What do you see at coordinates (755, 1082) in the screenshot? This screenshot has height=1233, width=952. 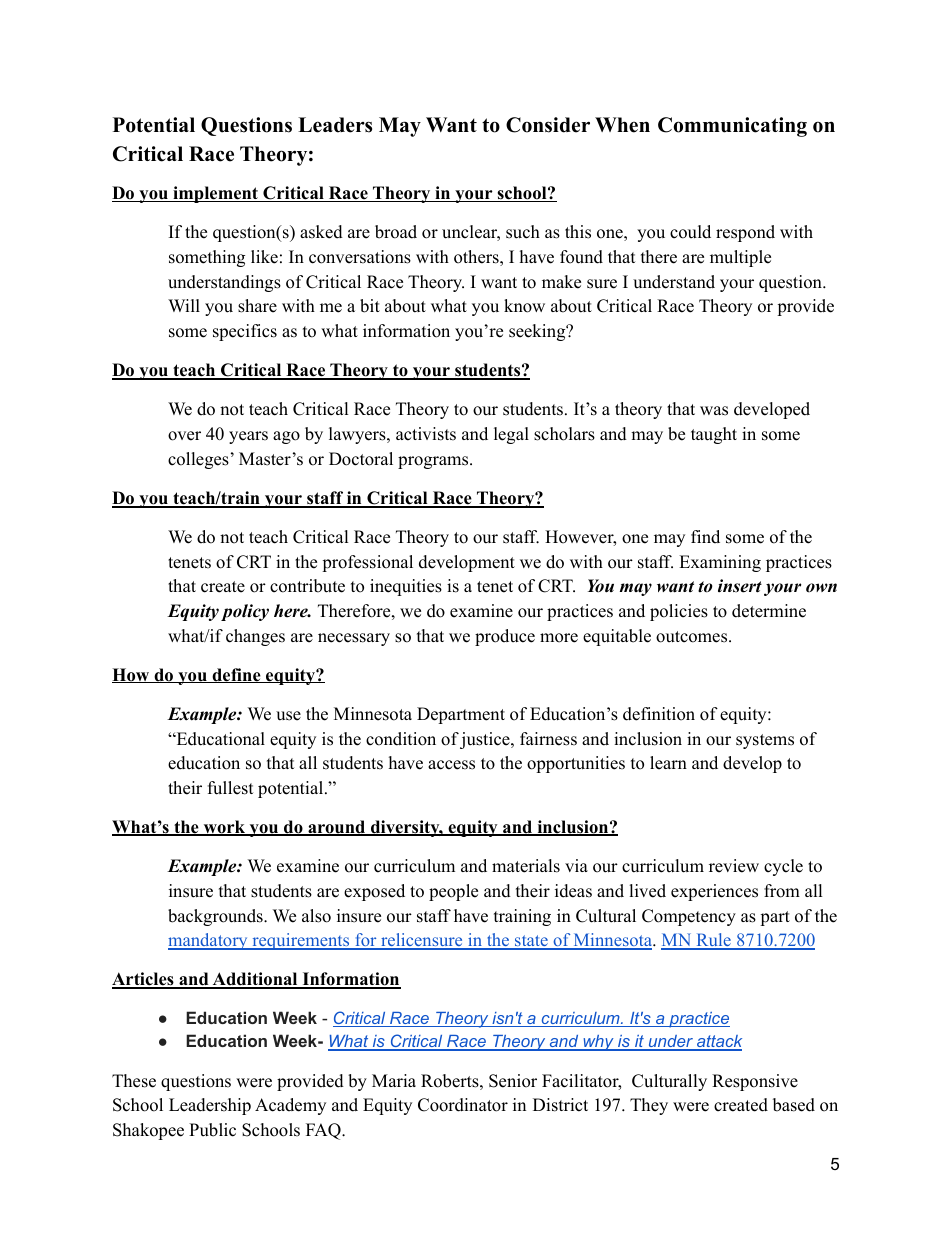 I see `Responsive` at bounding box center [755, 1082].
